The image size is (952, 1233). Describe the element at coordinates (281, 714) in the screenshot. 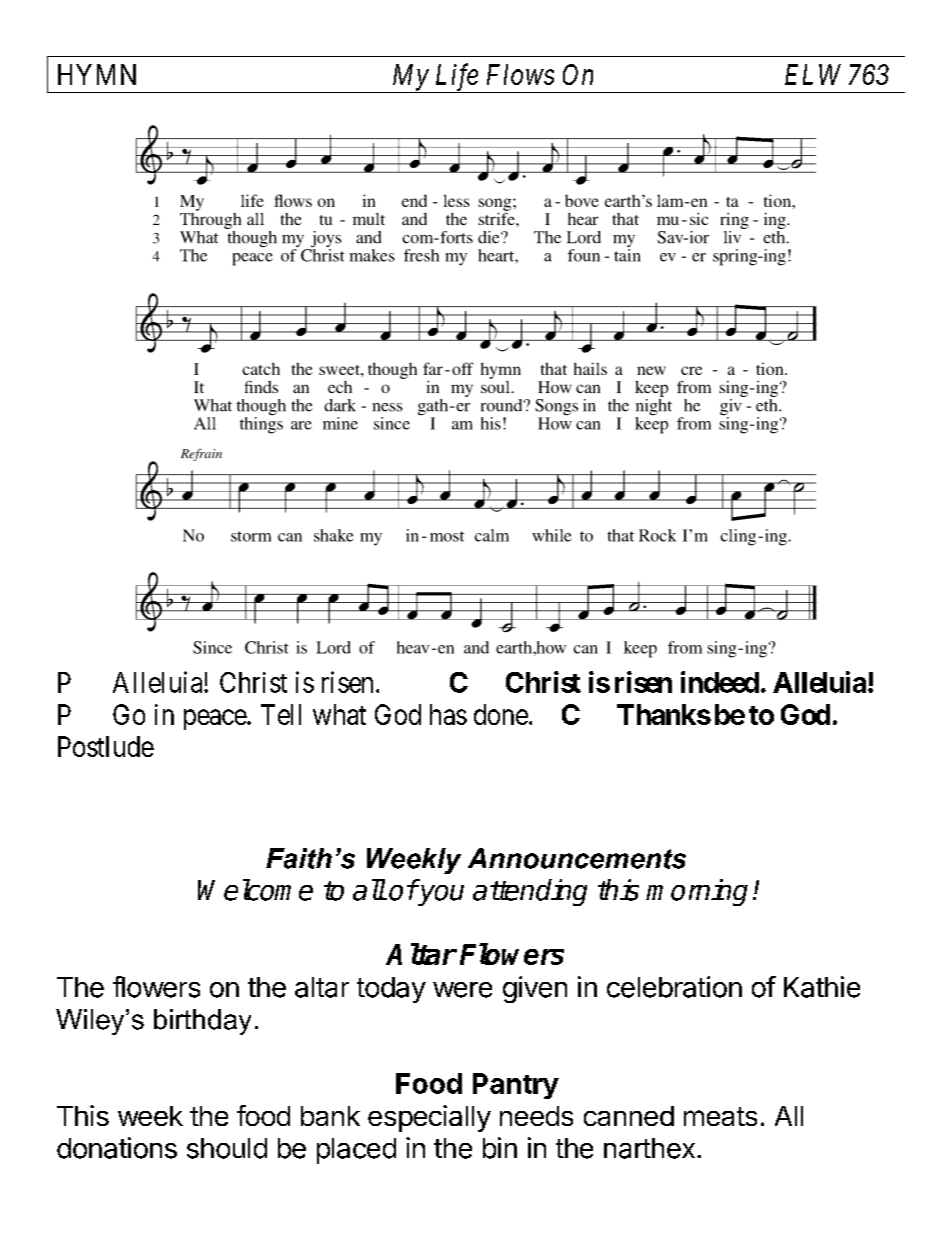

I see `Tell` at that location.
